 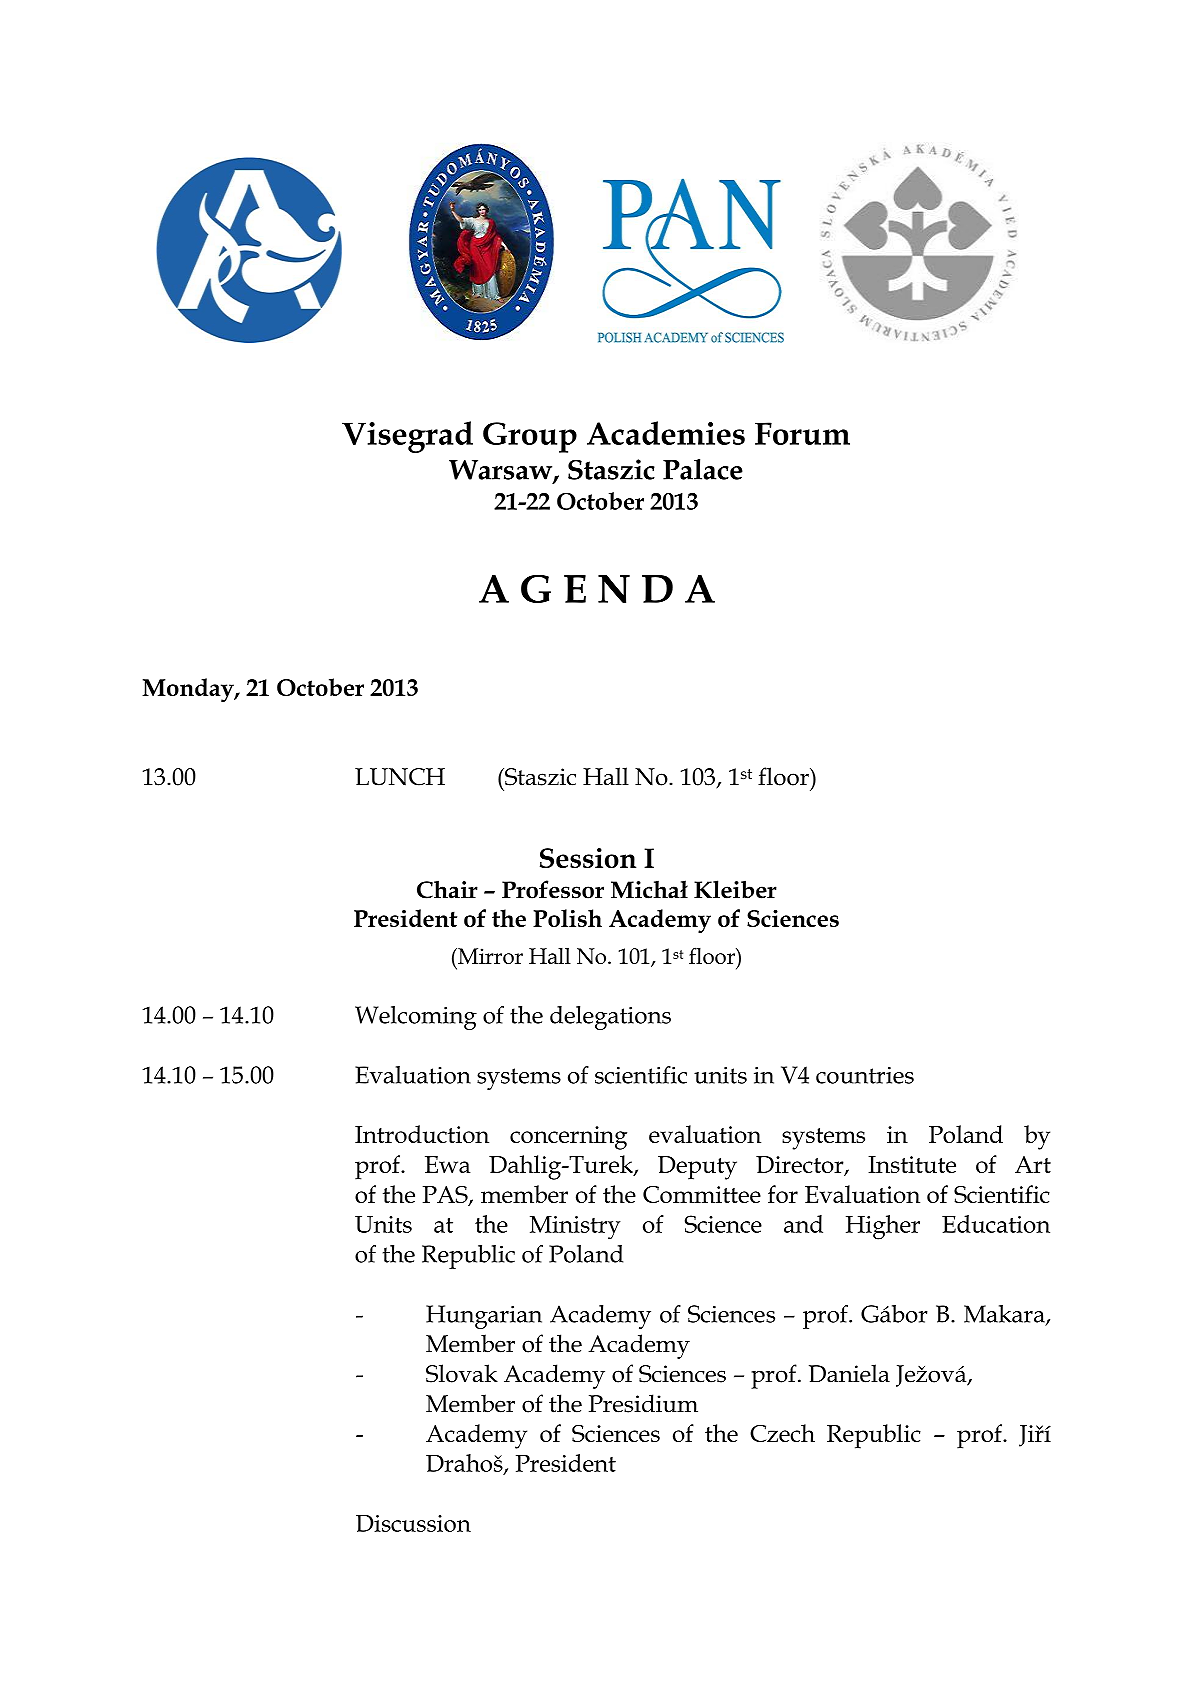 What do you see at coordinates (413, 1523) in the screenshot?
I see `Discussion` at bounding box center [413, 1523].
